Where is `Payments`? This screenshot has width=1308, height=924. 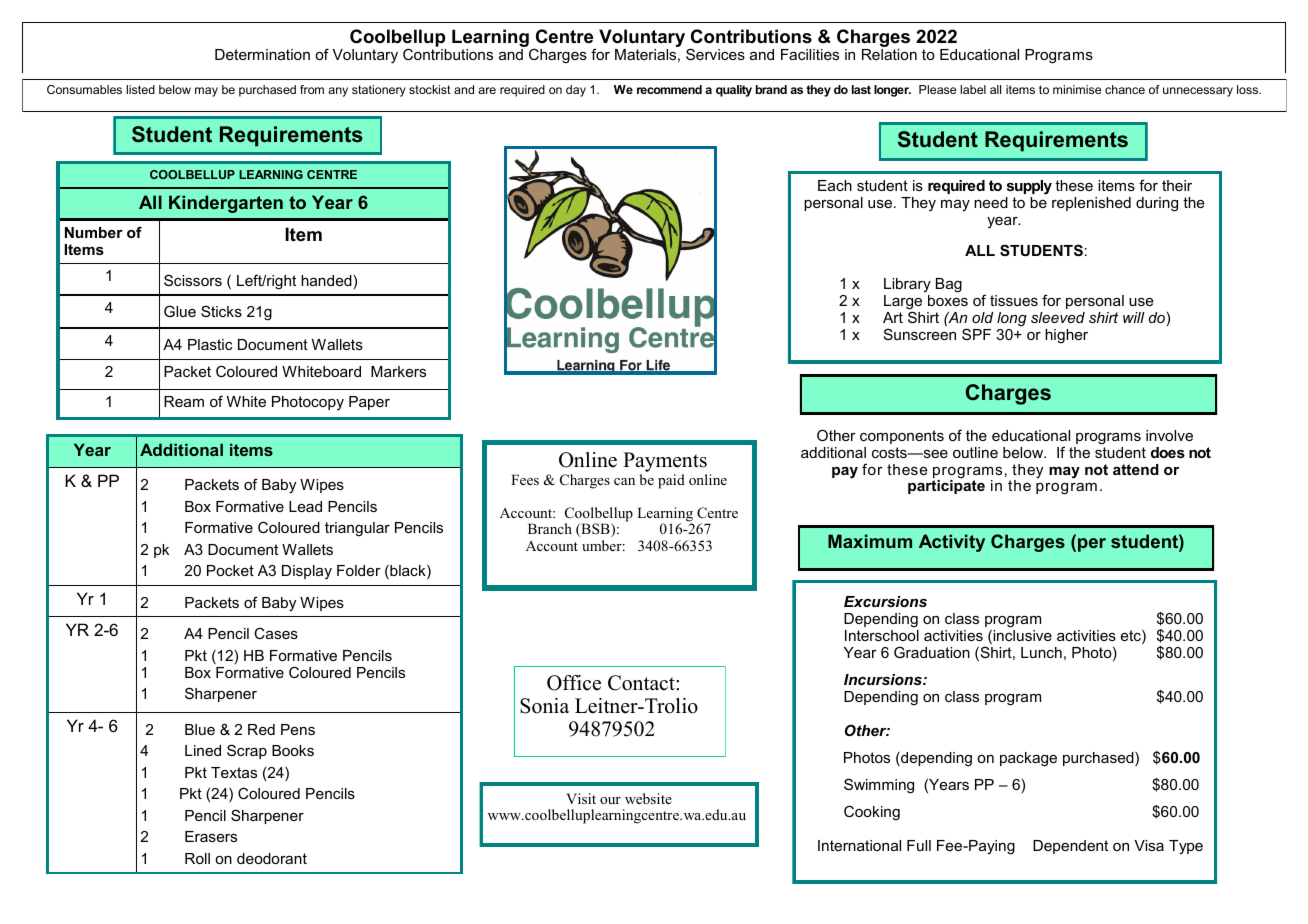
Payments is located at coordinates (665, 463).
